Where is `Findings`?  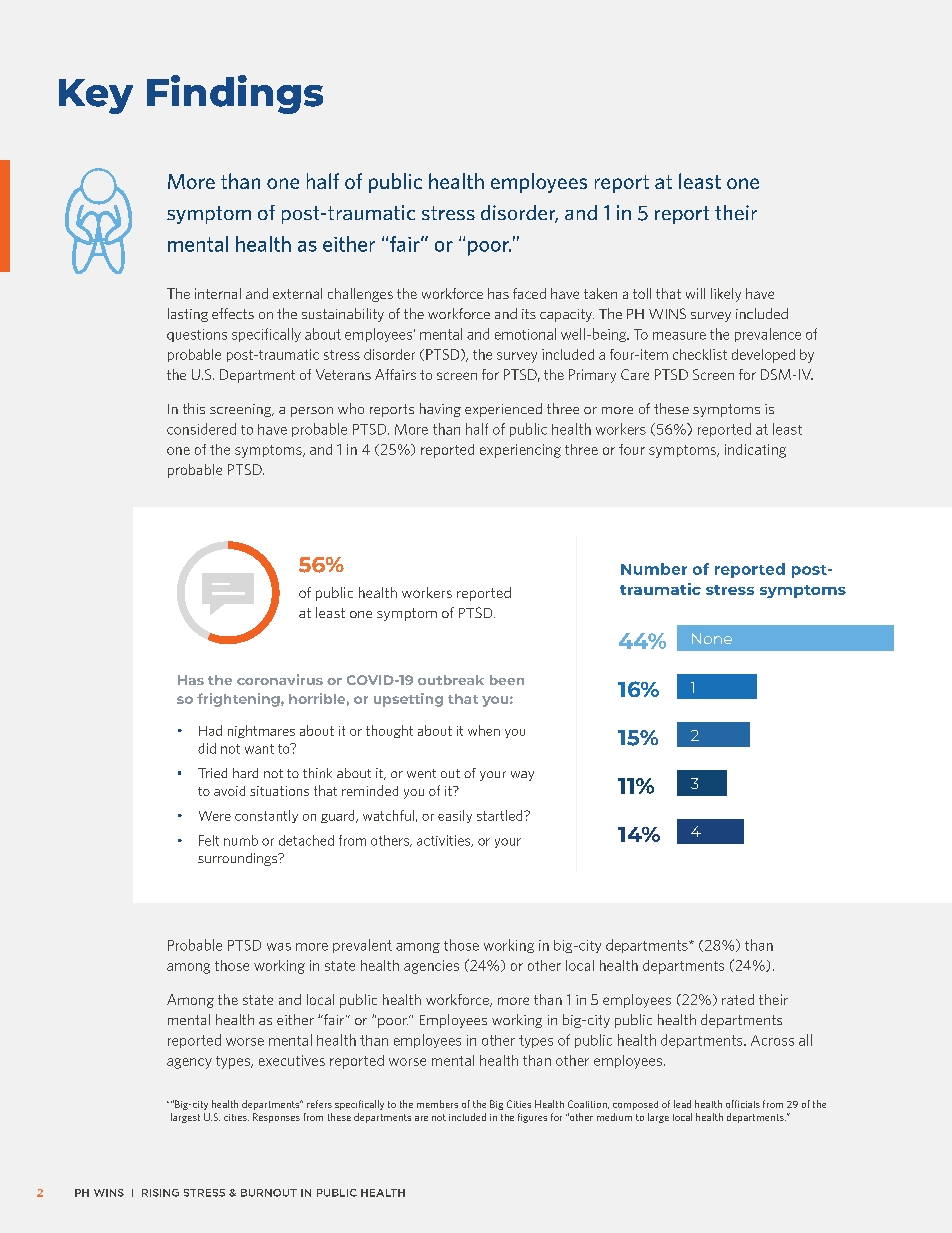 Findings is located at coordinates (235, 94).
